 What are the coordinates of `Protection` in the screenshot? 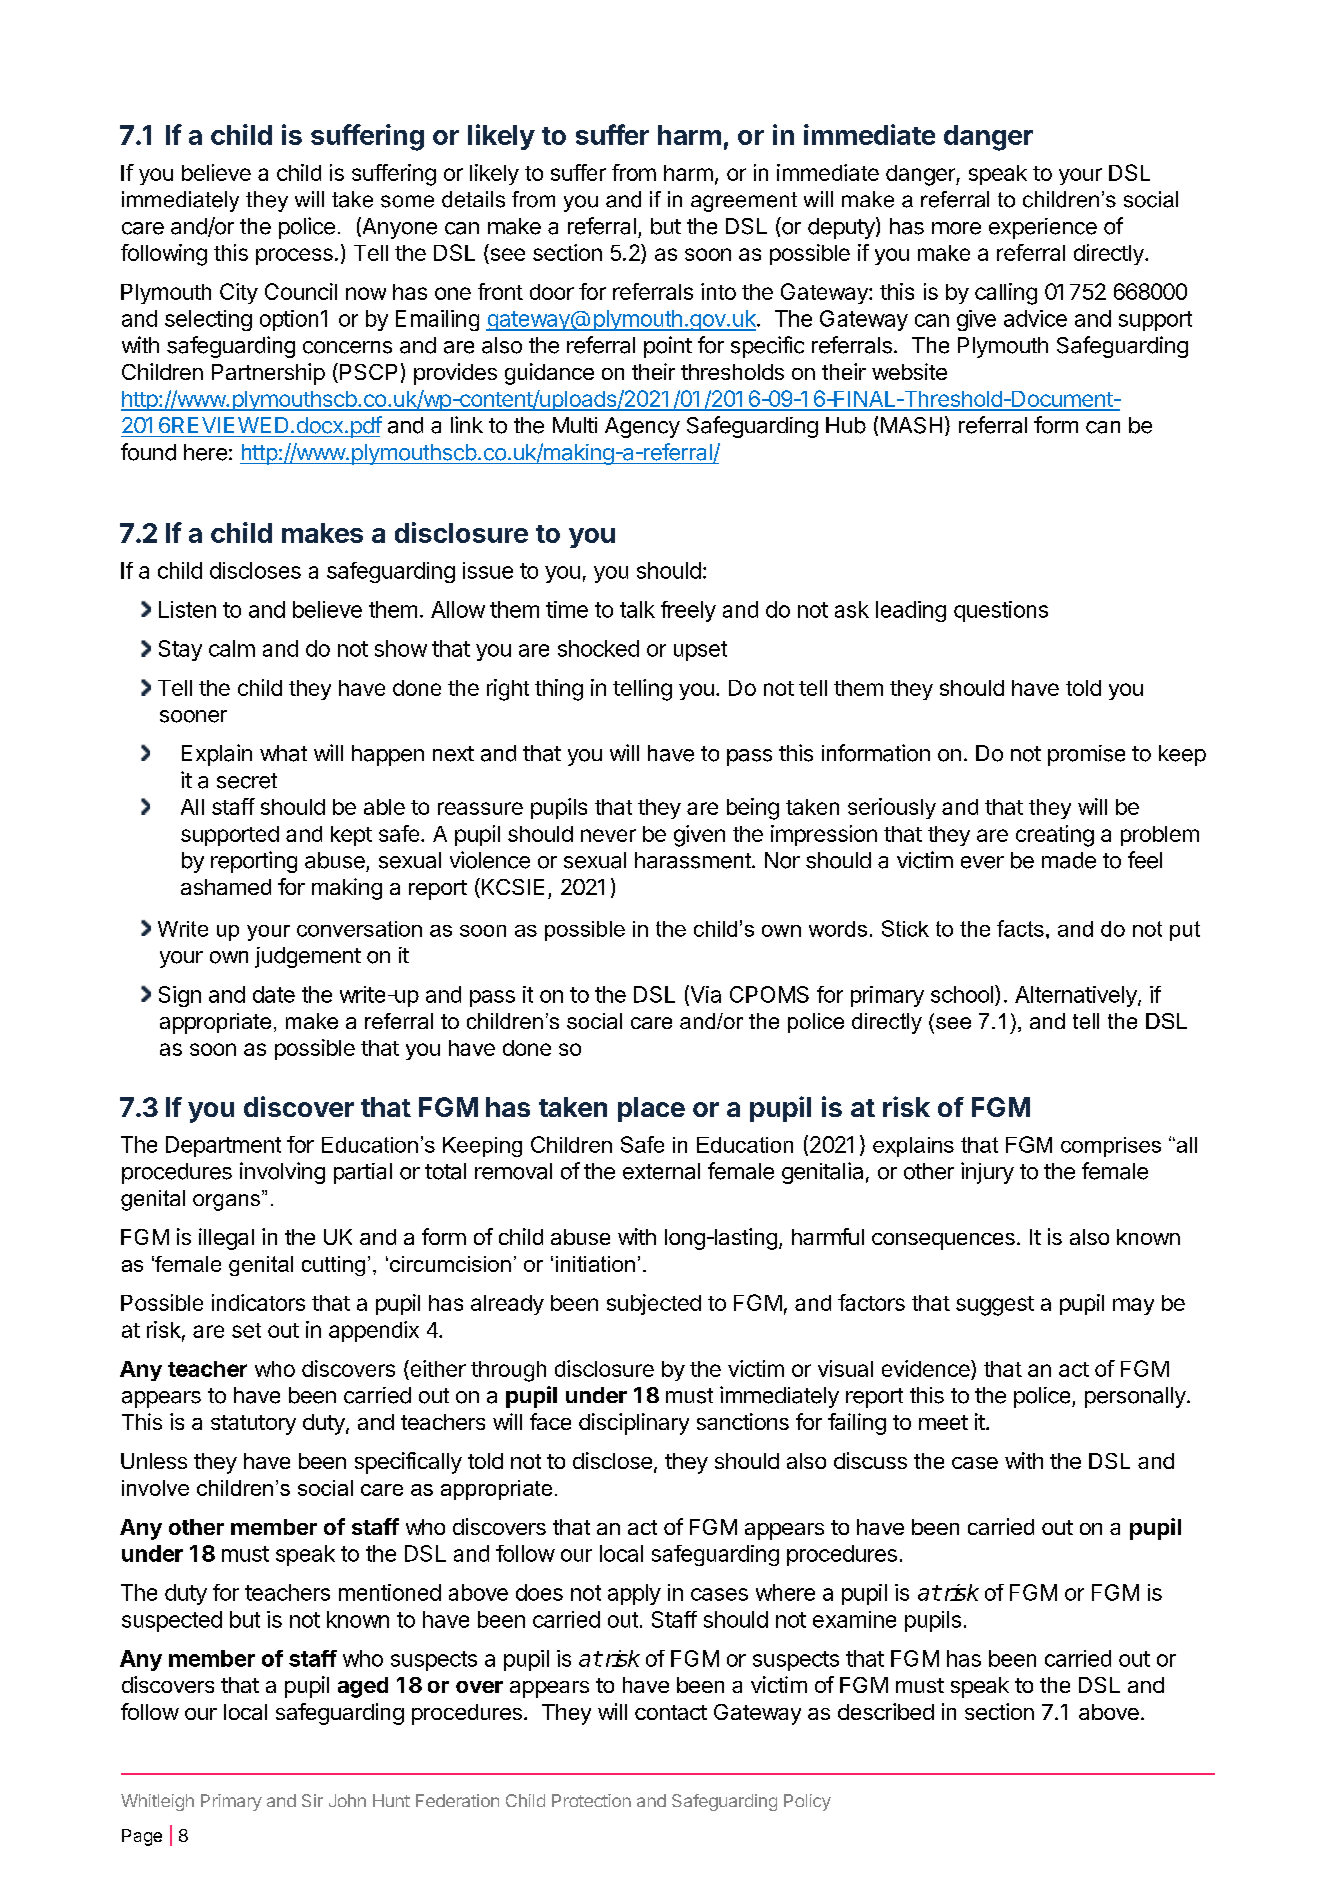 It's located at (591, 1800).
